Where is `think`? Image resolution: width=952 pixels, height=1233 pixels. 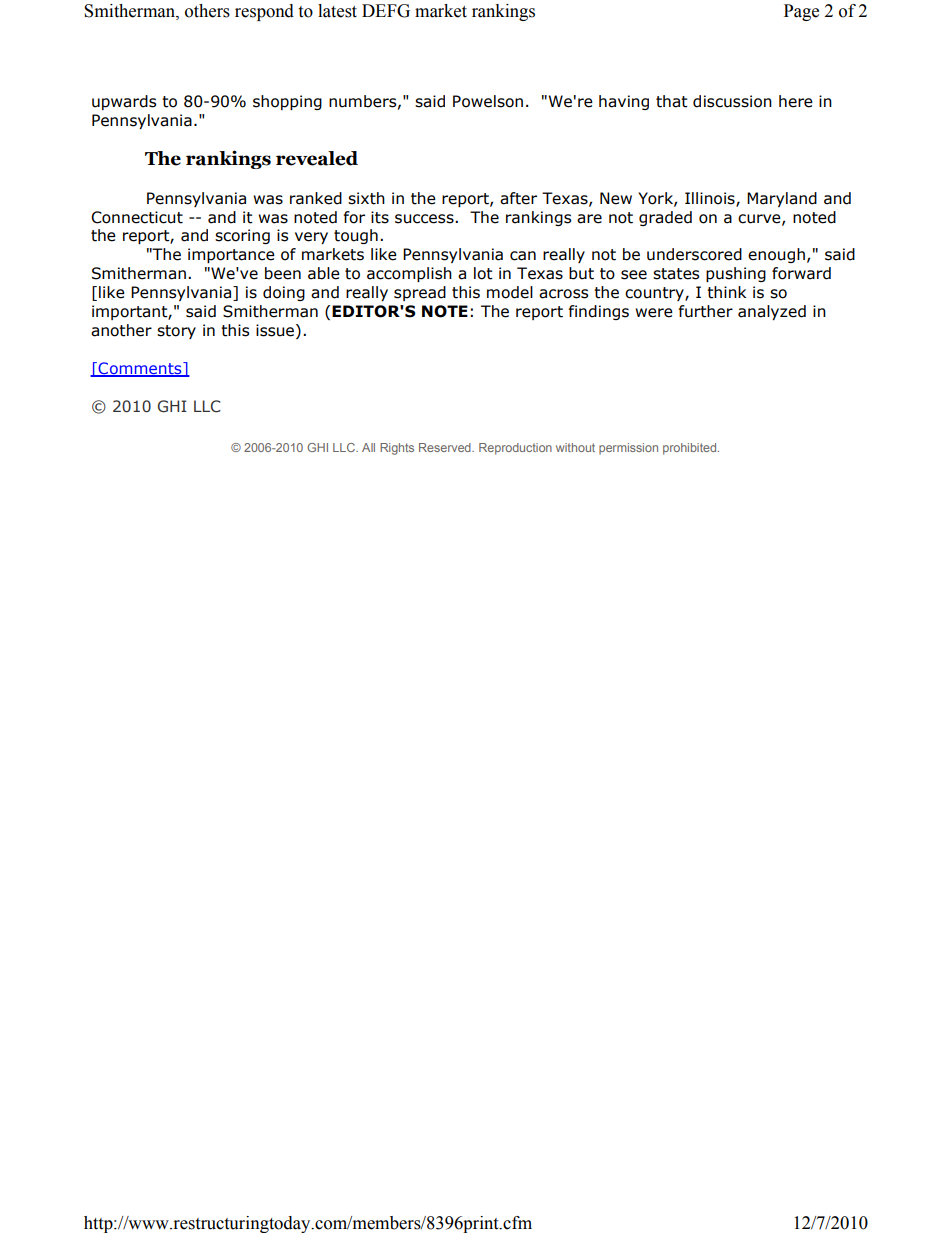 think is located at coordinates (726, 292).
